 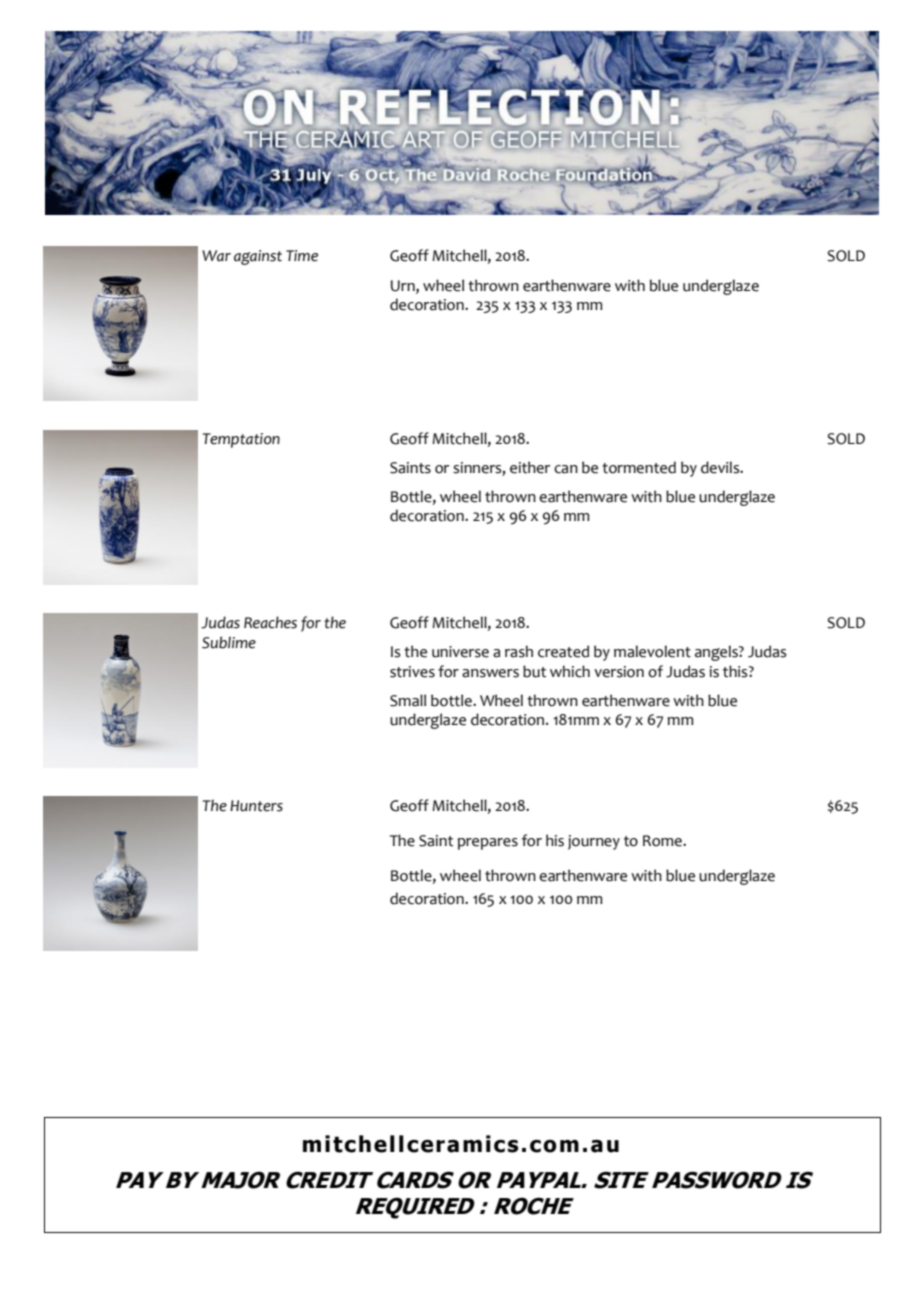 I want to click on Temptation, so click(x=241, y=440).
